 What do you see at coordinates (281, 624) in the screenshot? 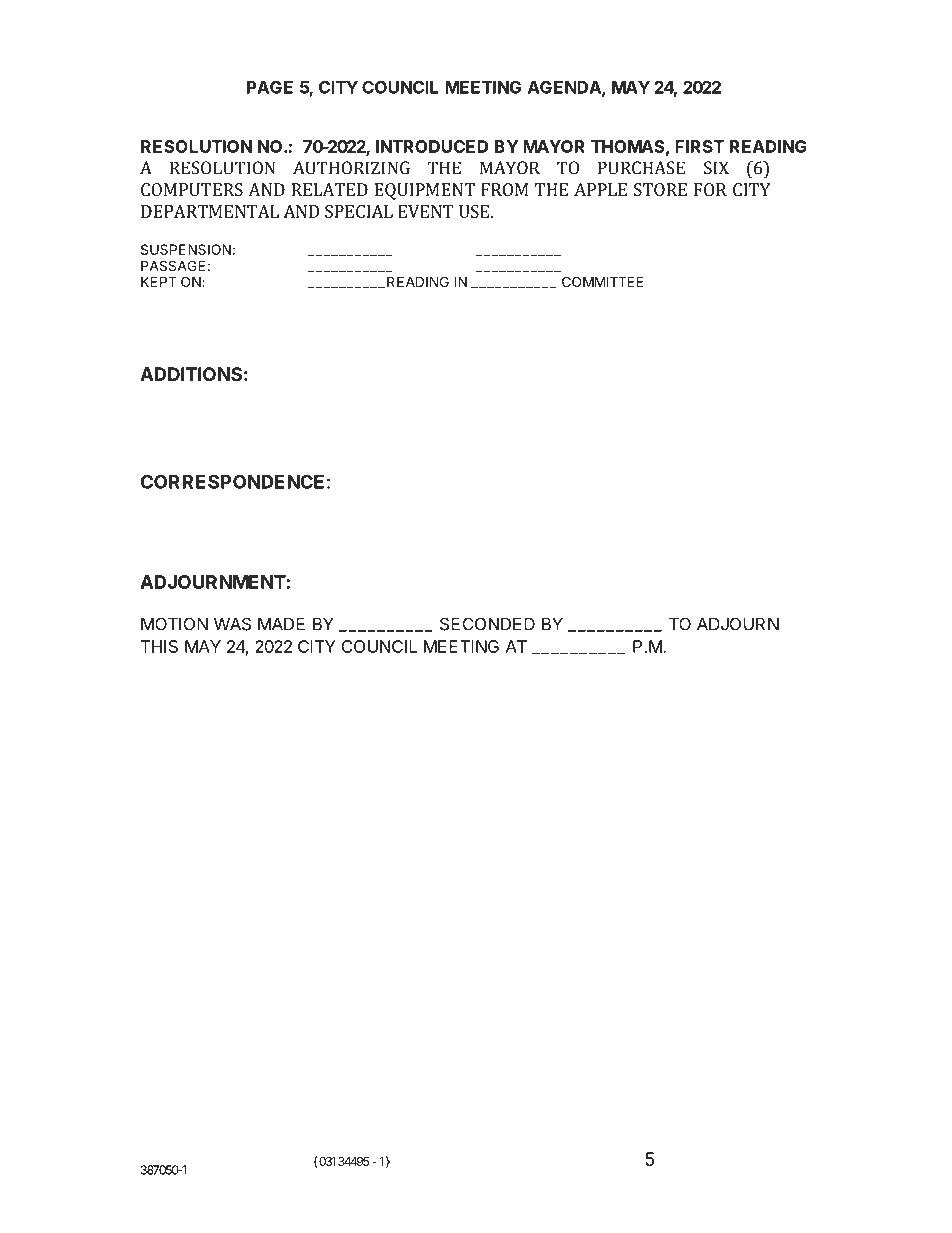
I see `MADE` at bounding box center [281, 624].
